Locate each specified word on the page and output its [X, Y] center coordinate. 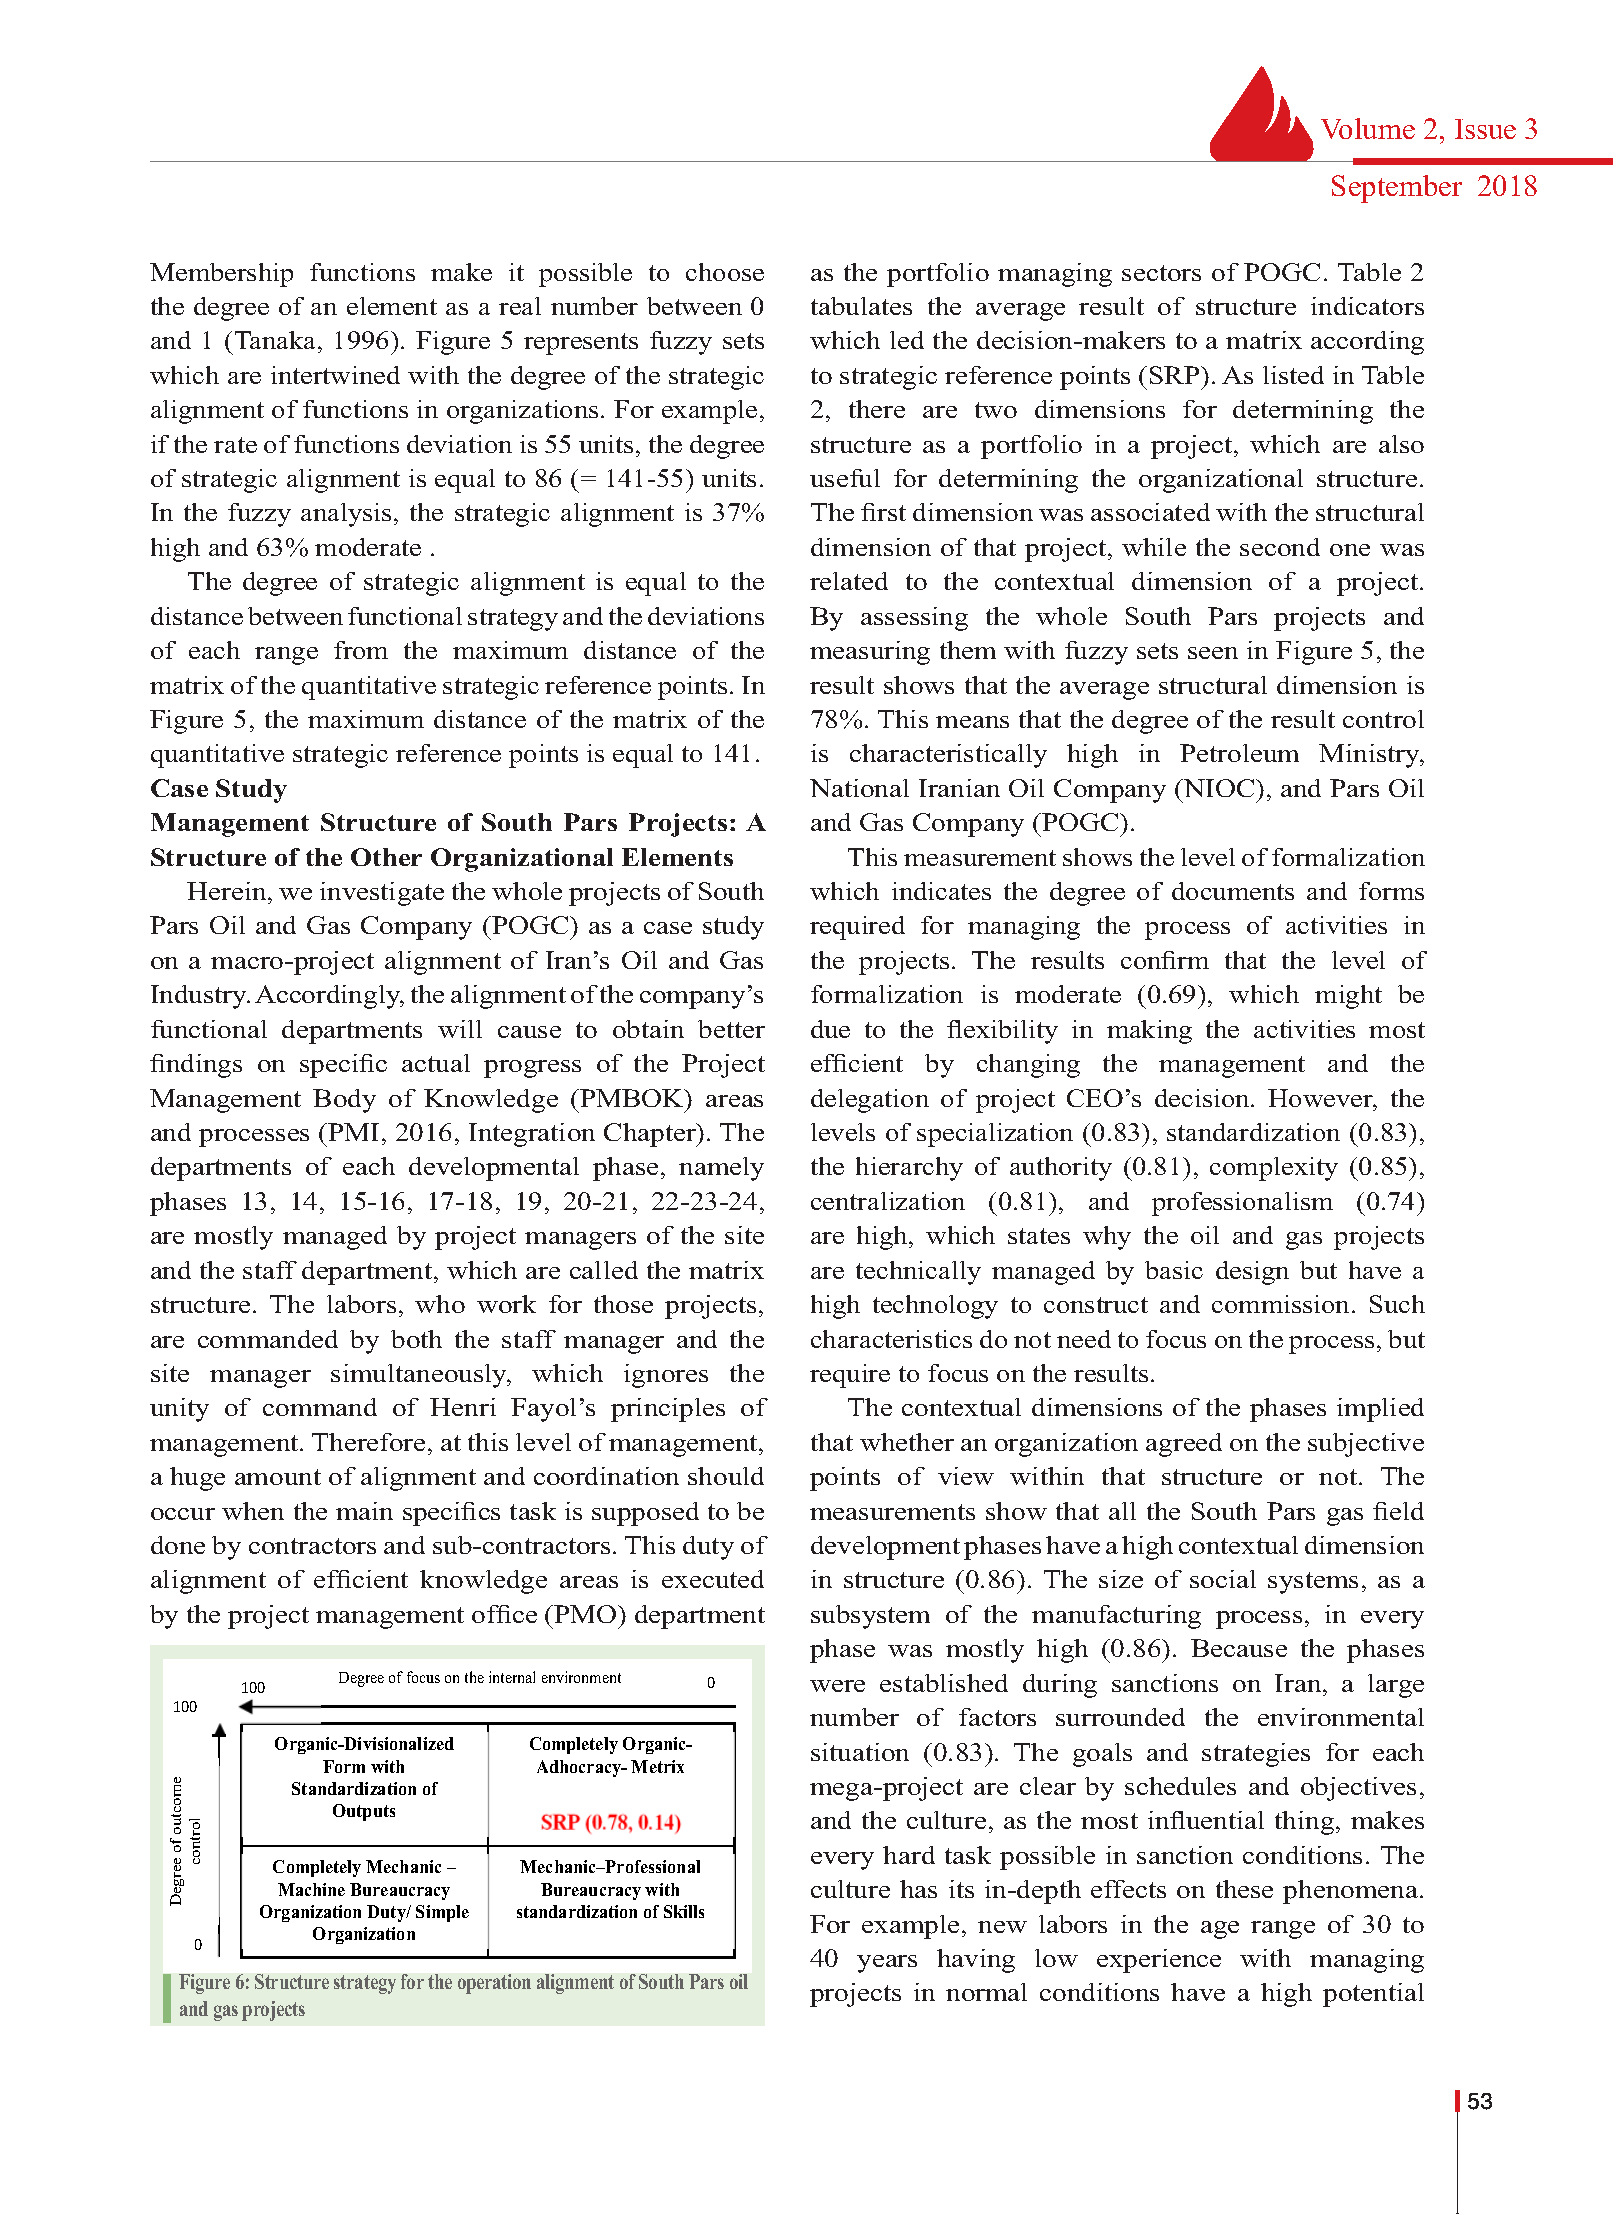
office [504, 1614]
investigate [382, 894]
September [1397, 189]
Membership [221, 275]
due [830, 1029]
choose [725, 272]
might [1348, 997]
